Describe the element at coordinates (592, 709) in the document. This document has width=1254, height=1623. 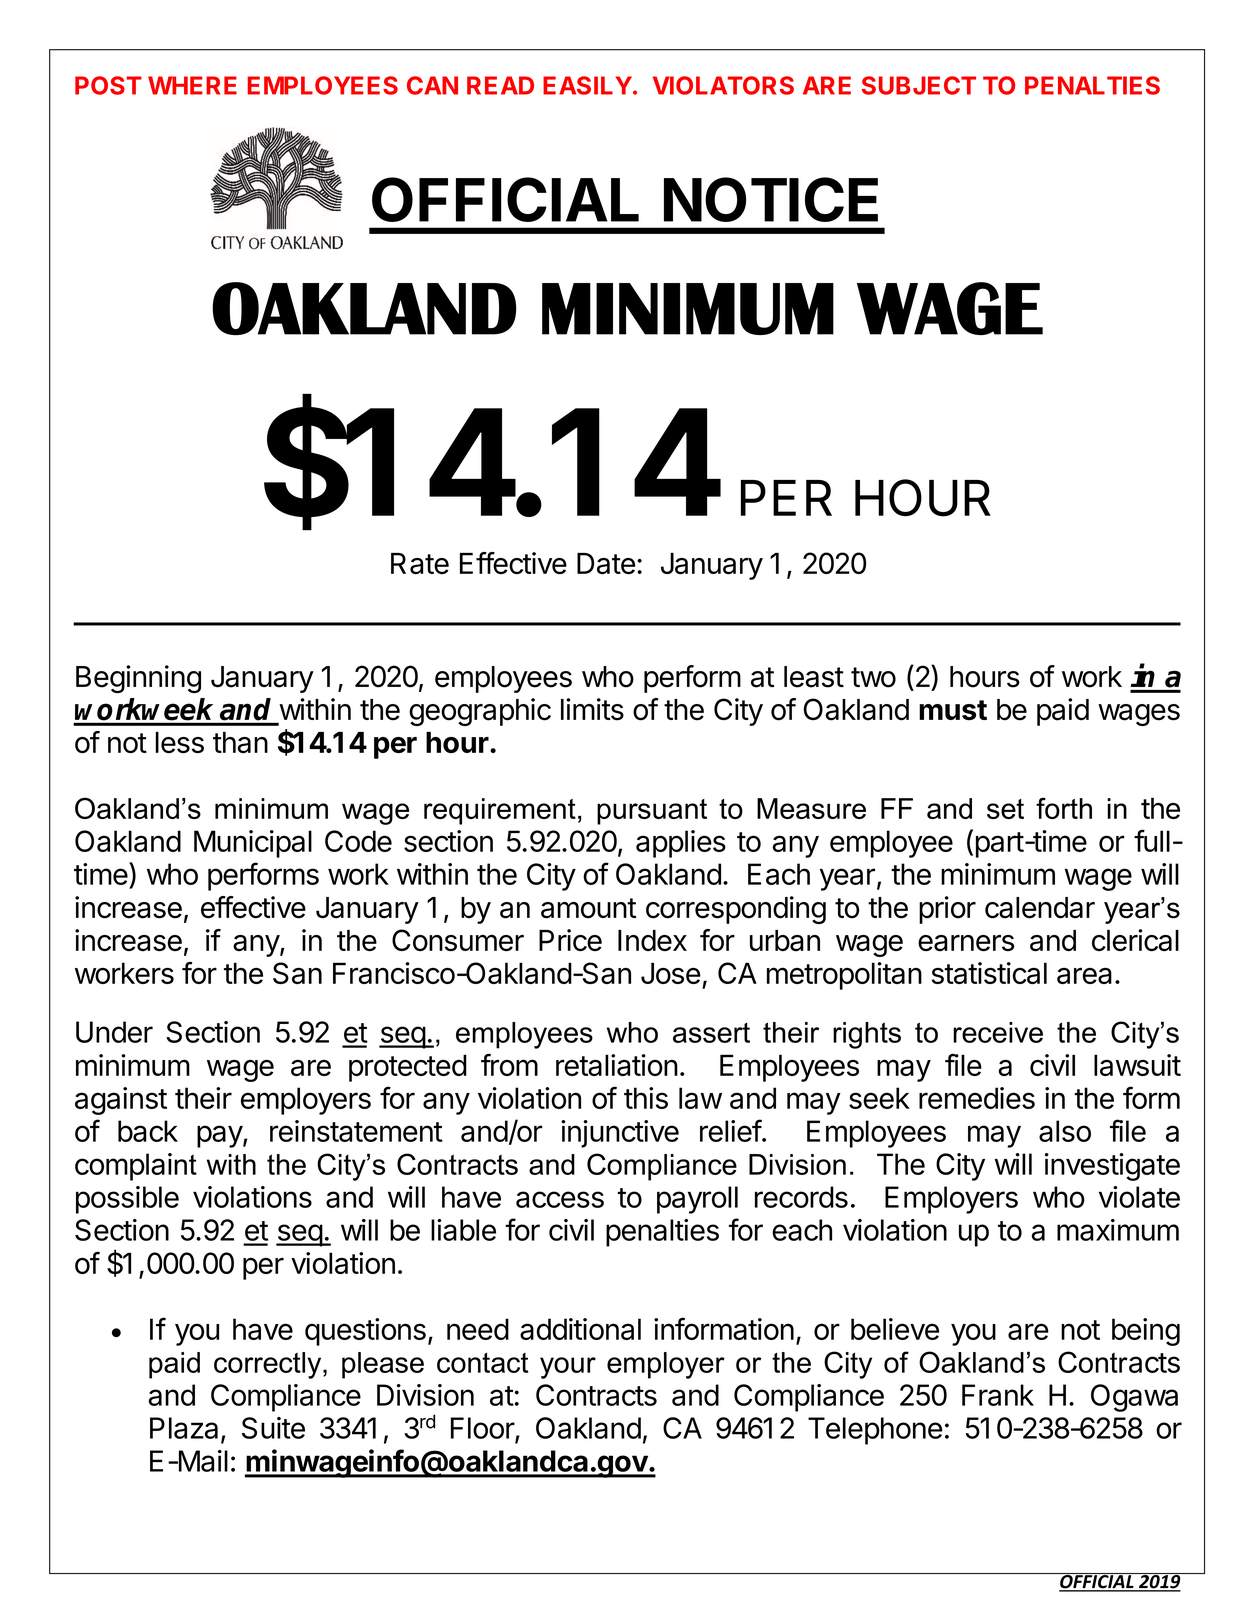
I see `limits` at that location.
